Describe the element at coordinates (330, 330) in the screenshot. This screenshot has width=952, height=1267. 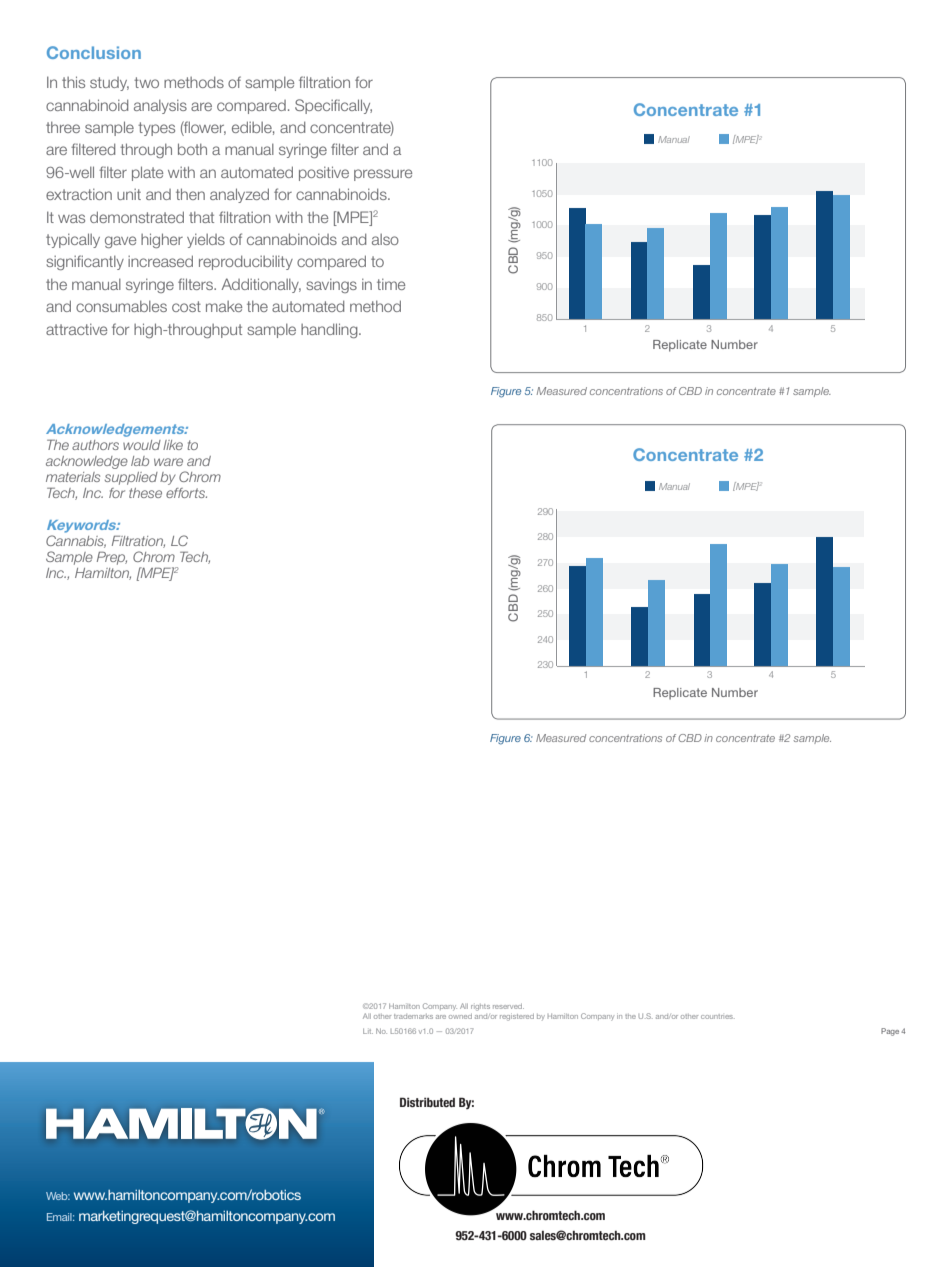
I see `handling` at that location.
